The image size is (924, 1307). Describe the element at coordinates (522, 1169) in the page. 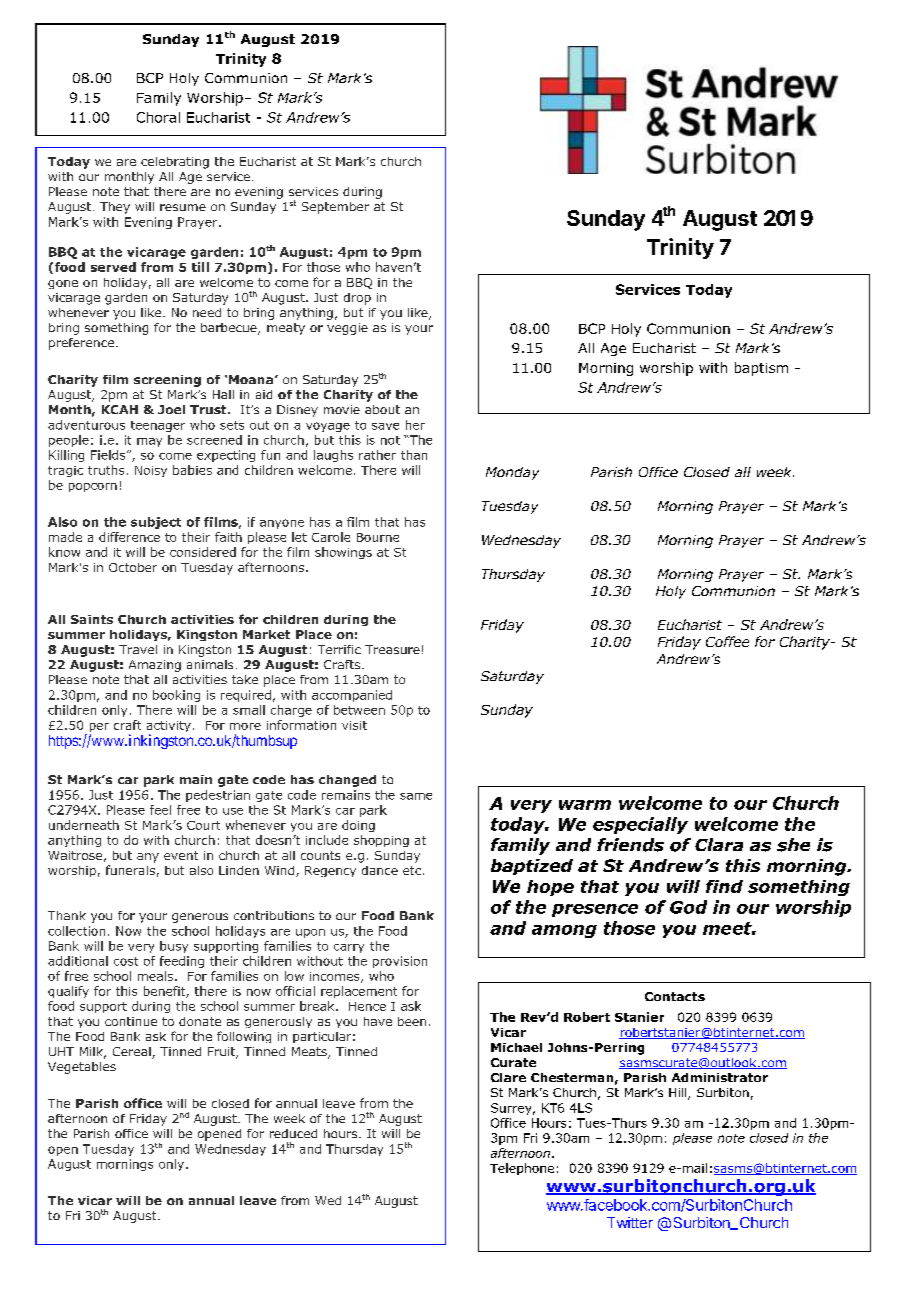

I see `Telephone` at that location.
